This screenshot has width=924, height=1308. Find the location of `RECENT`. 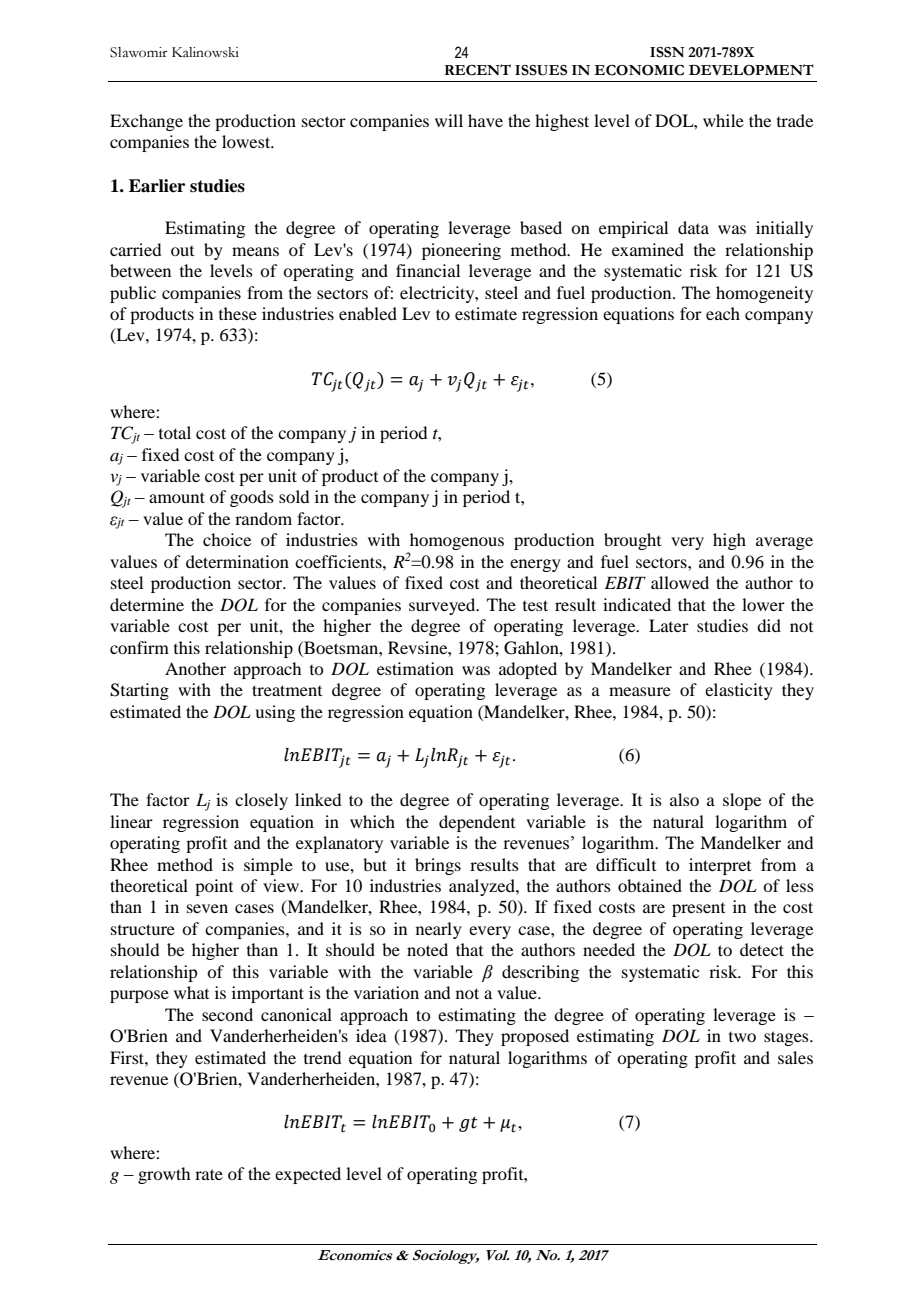

RECENT is located at coordinates (478, 70).
